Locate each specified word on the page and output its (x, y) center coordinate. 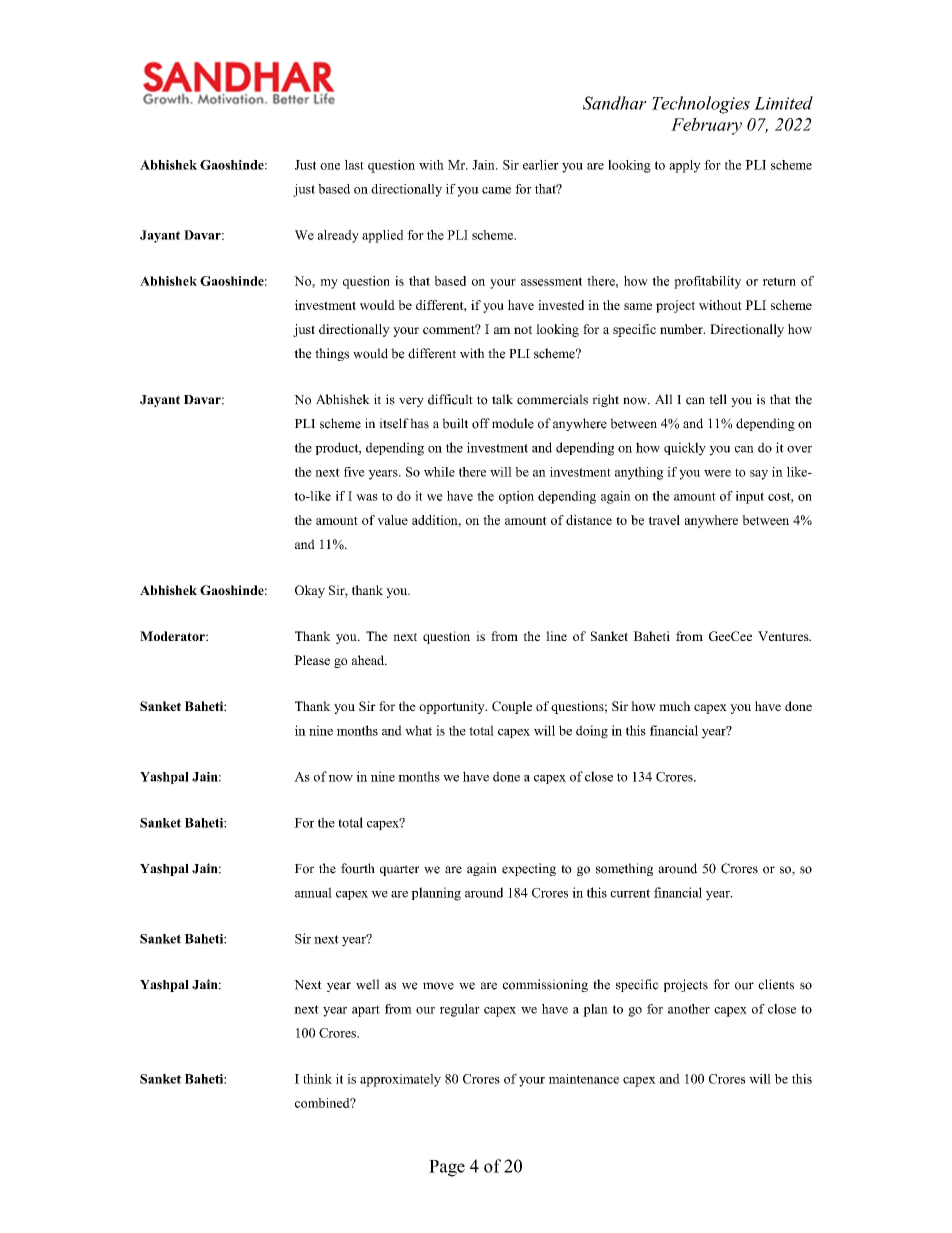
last (354, 165)
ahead (369, 660)
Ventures (784, 636)
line (556, 636)
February (706, 126)
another (689, 1009)
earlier (541, 165)
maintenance (584, 1079)
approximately (400, 1080)
